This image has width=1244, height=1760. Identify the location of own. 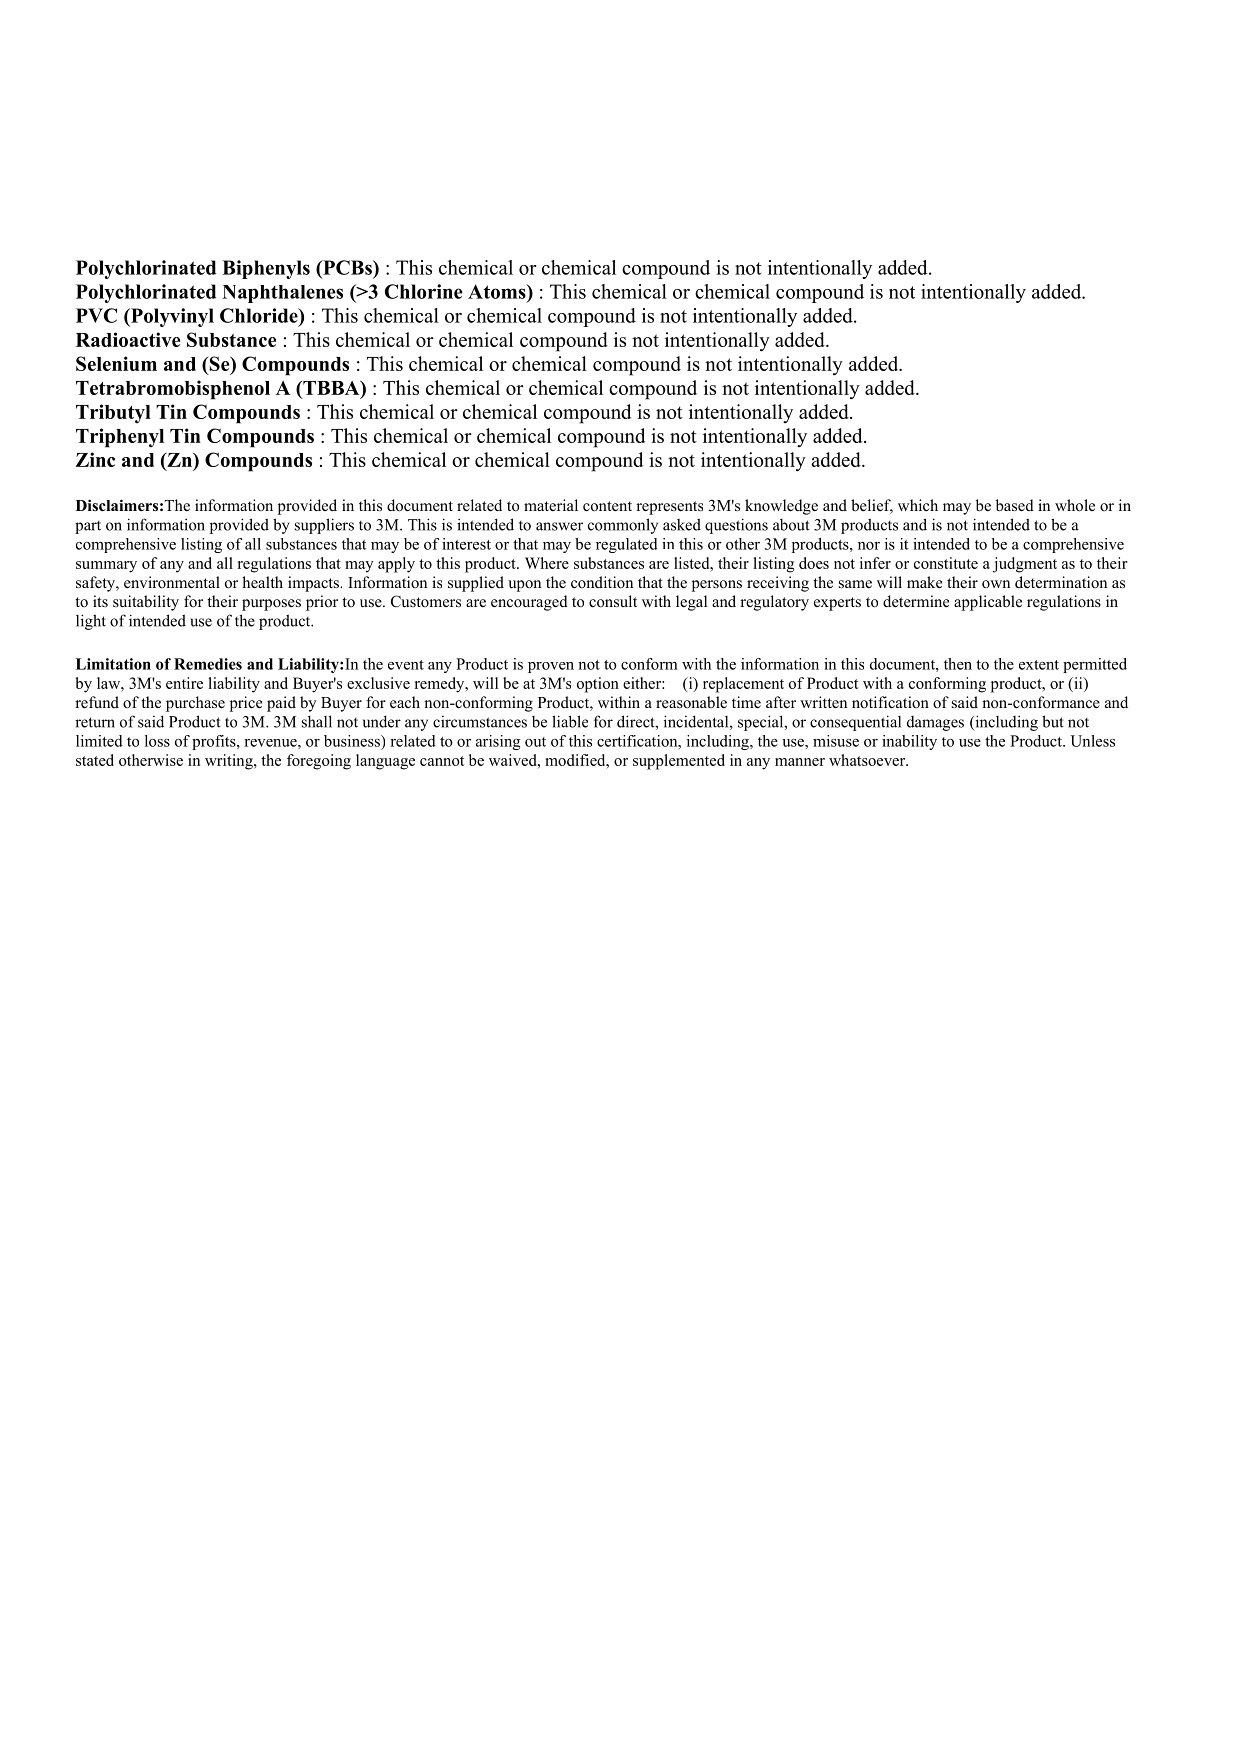
(996, 584).
